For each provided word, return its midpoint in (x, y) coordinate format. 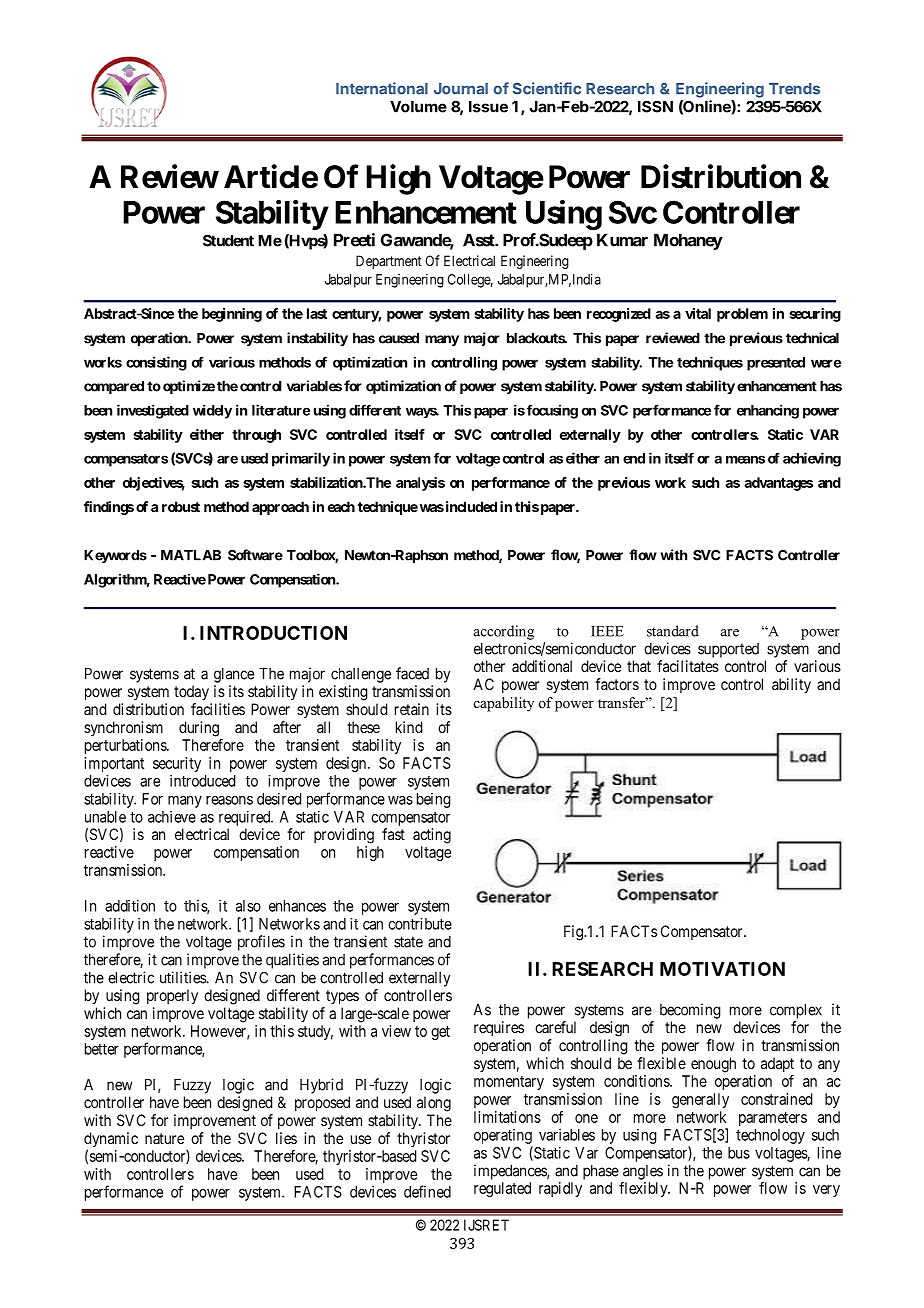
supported (728, 650)
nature (164, 1138)
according (504, 632)
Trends (794, 89)
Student (228, 240)
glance (234, 675)
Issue (488, 107)
